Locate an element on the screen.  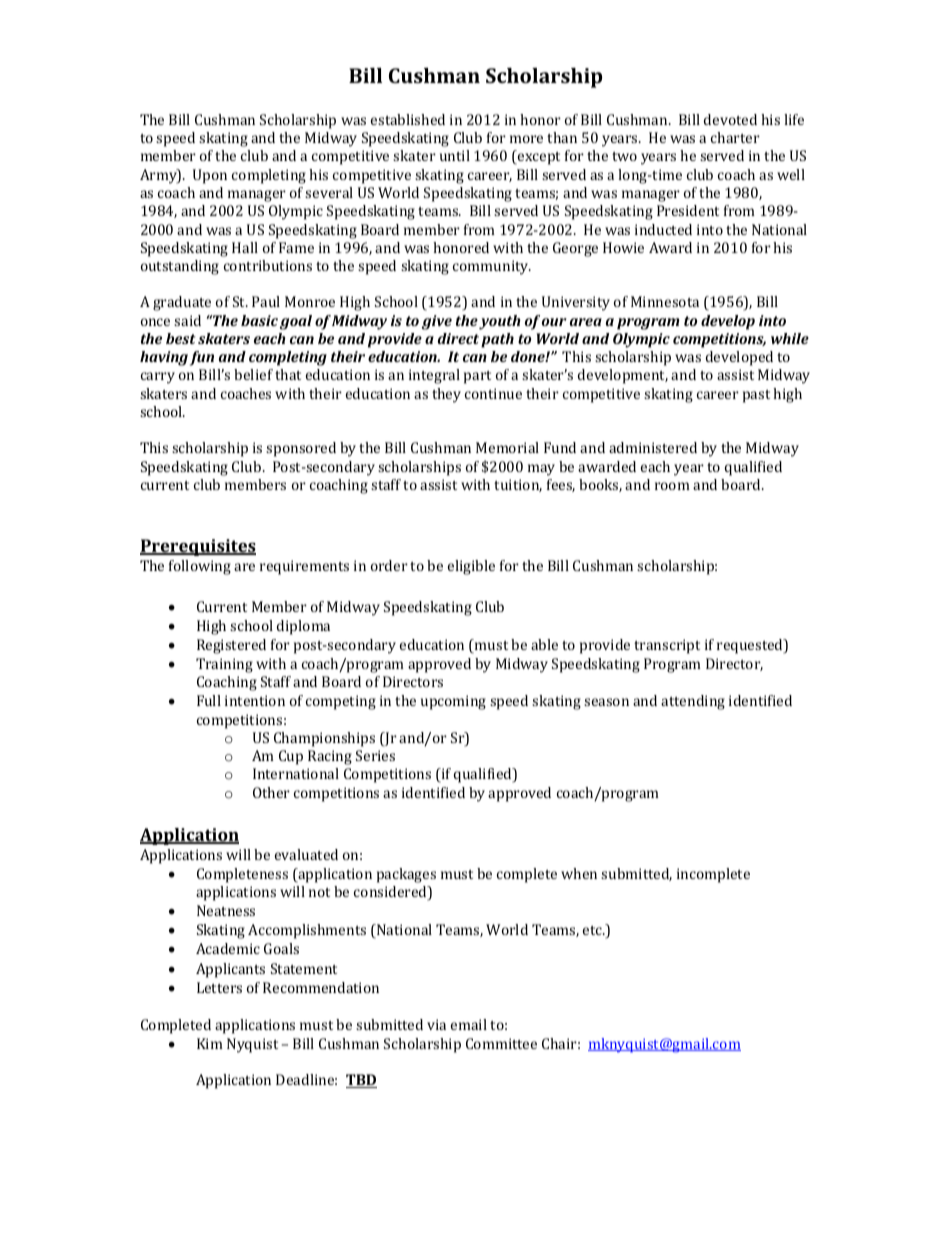
following is located at coordinates (200, 567).
